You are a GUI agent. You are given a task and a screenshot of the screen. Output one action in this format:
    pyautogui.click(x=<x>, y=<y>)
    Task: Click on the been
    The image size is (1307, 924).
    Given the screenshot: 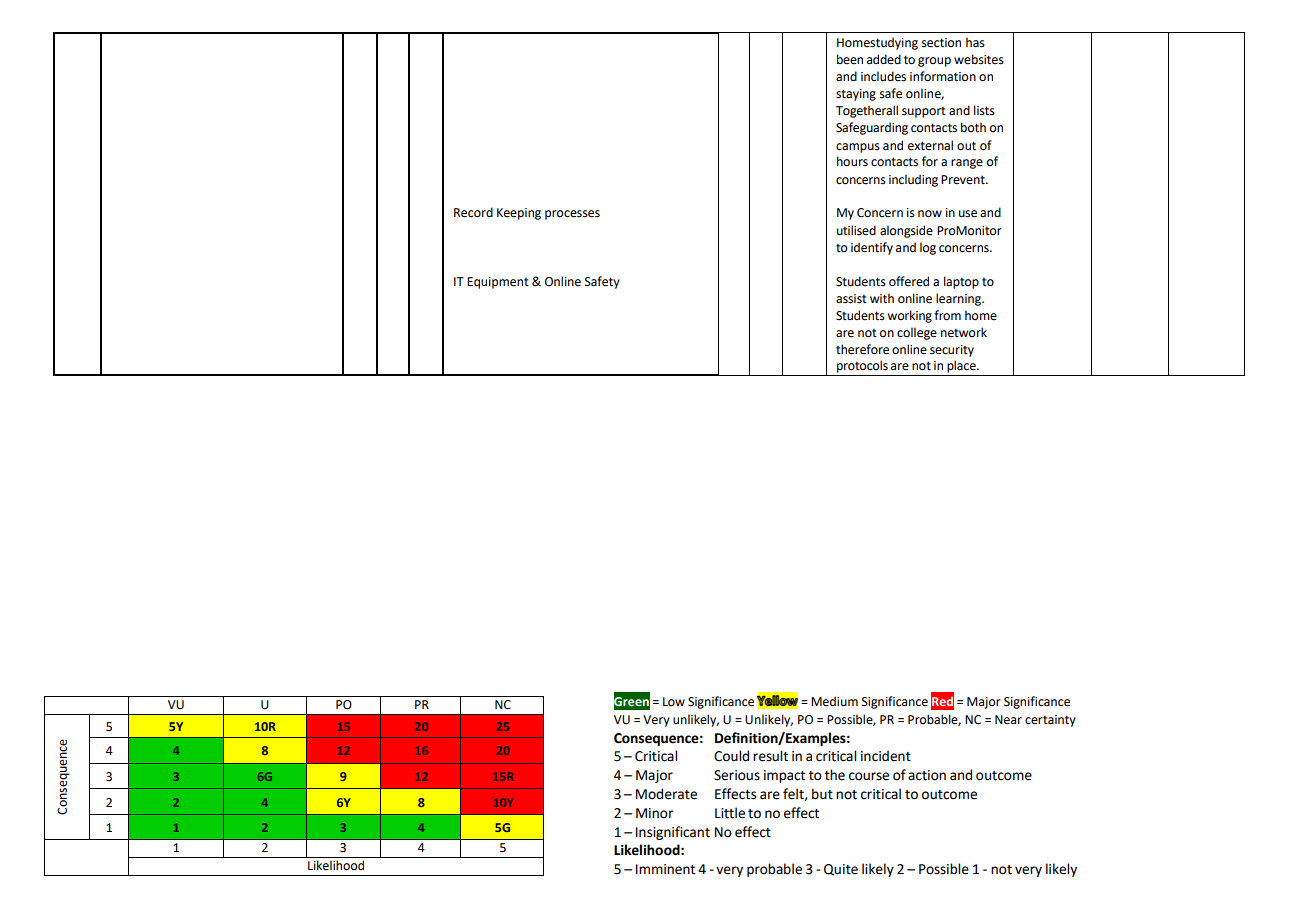 What is the action you would take?
    pyautogui.click(x=850, y=59)
